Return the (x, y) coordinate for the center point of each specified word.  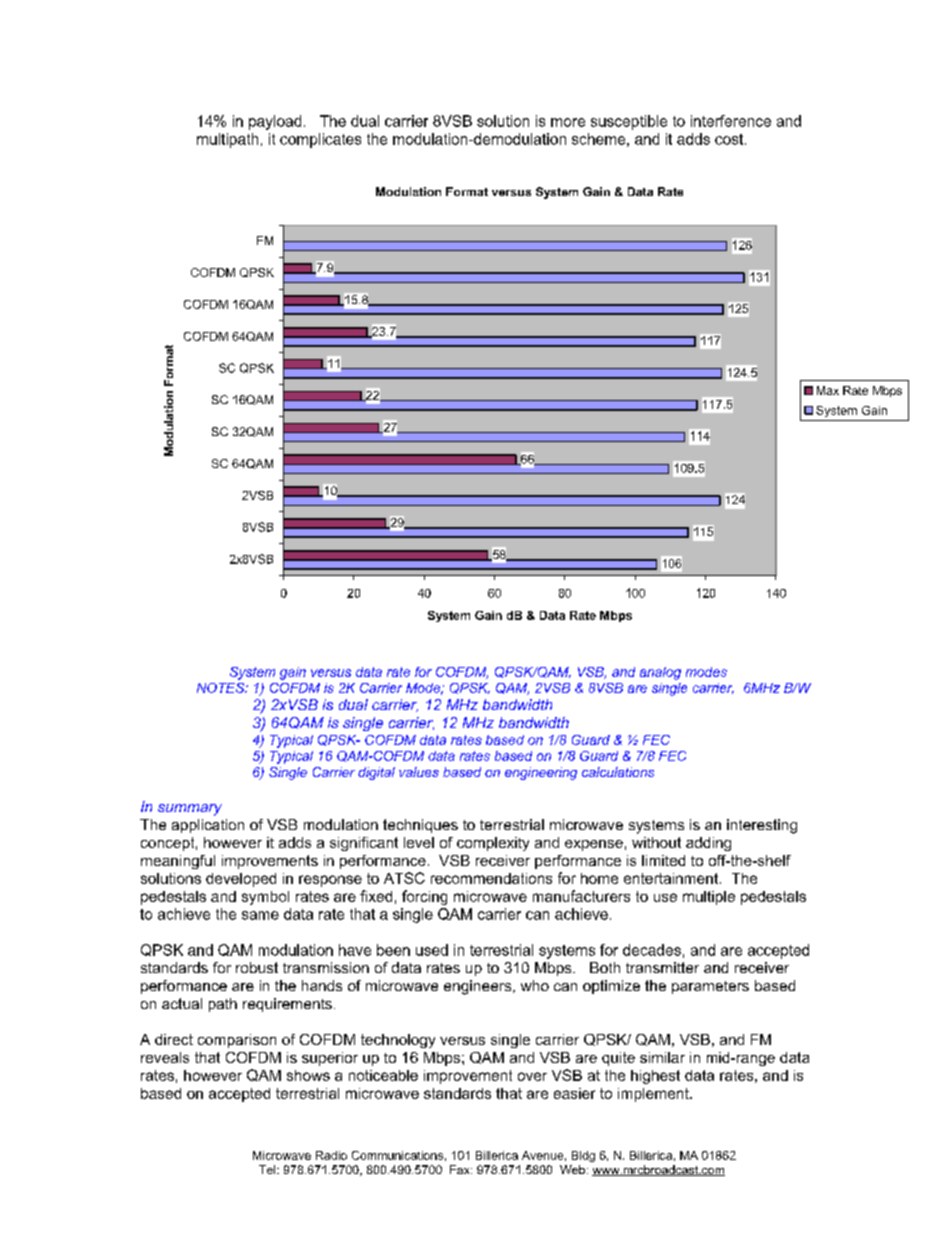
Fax (461, 1169)
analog (660, 673)
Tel (268, 1169)
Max (828, 390)
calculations (618, 772)
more (568, 122)
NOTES (222, 688)
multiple (709, 898)
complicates (320, 140)
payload (275, 122)
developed (241, 880)
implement (654, 1095)
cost (730, 139)
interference (731, 121)
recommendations (491, 878)
